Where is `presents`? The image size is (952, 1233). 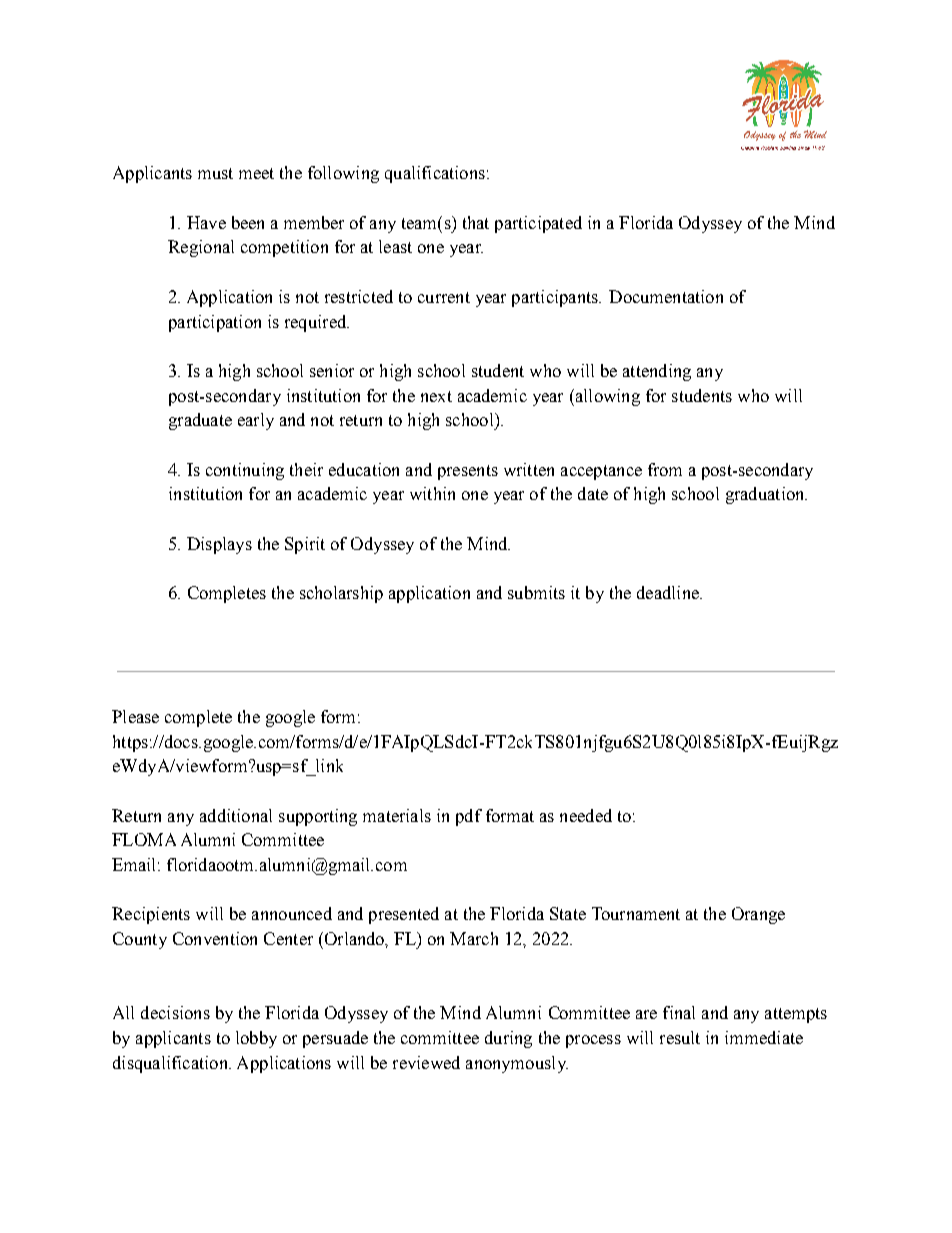 presents is located at coordinates (468, 472).
